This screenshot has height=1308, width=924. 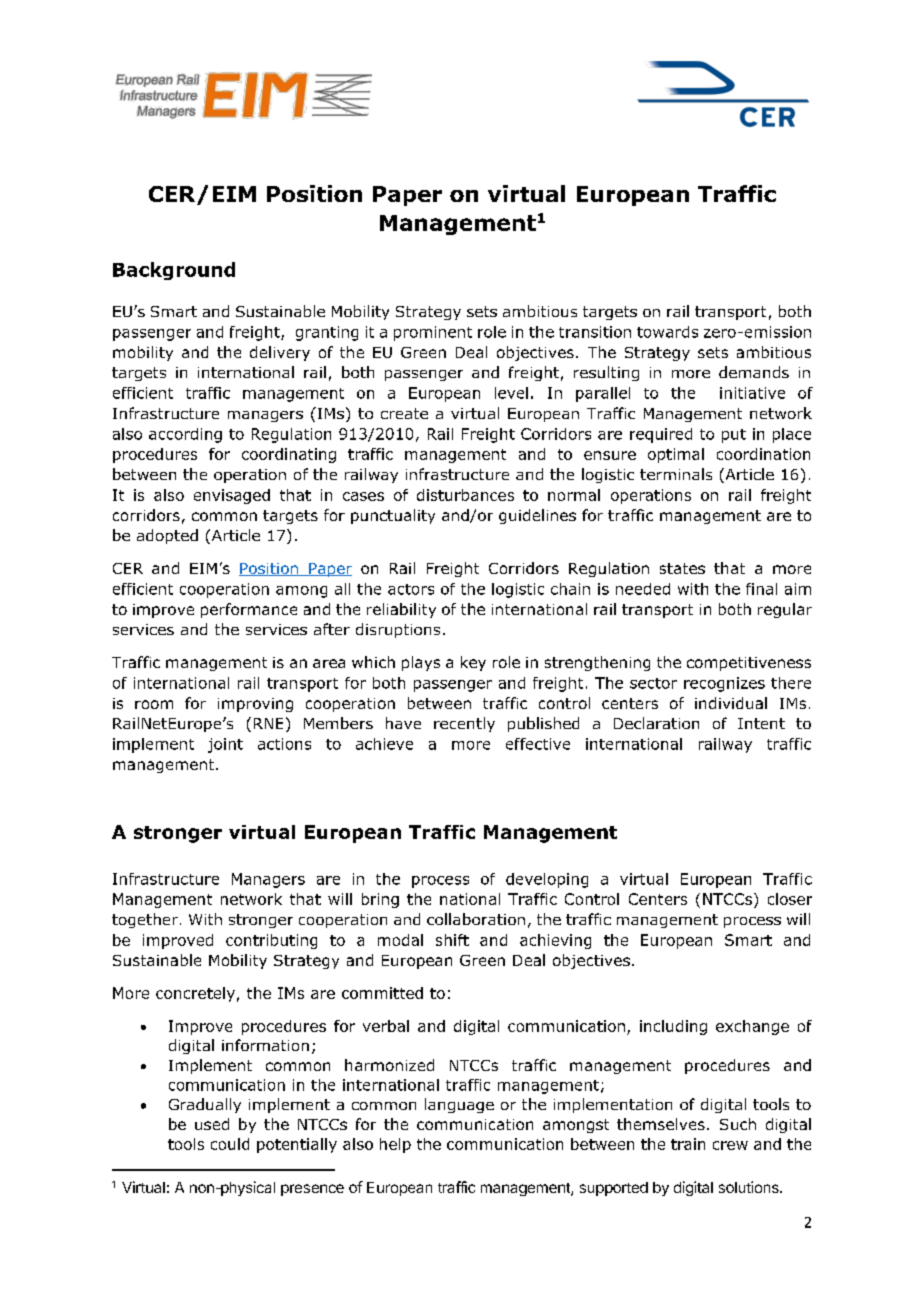 I want to click on performance, so click(x=249, y=610).
